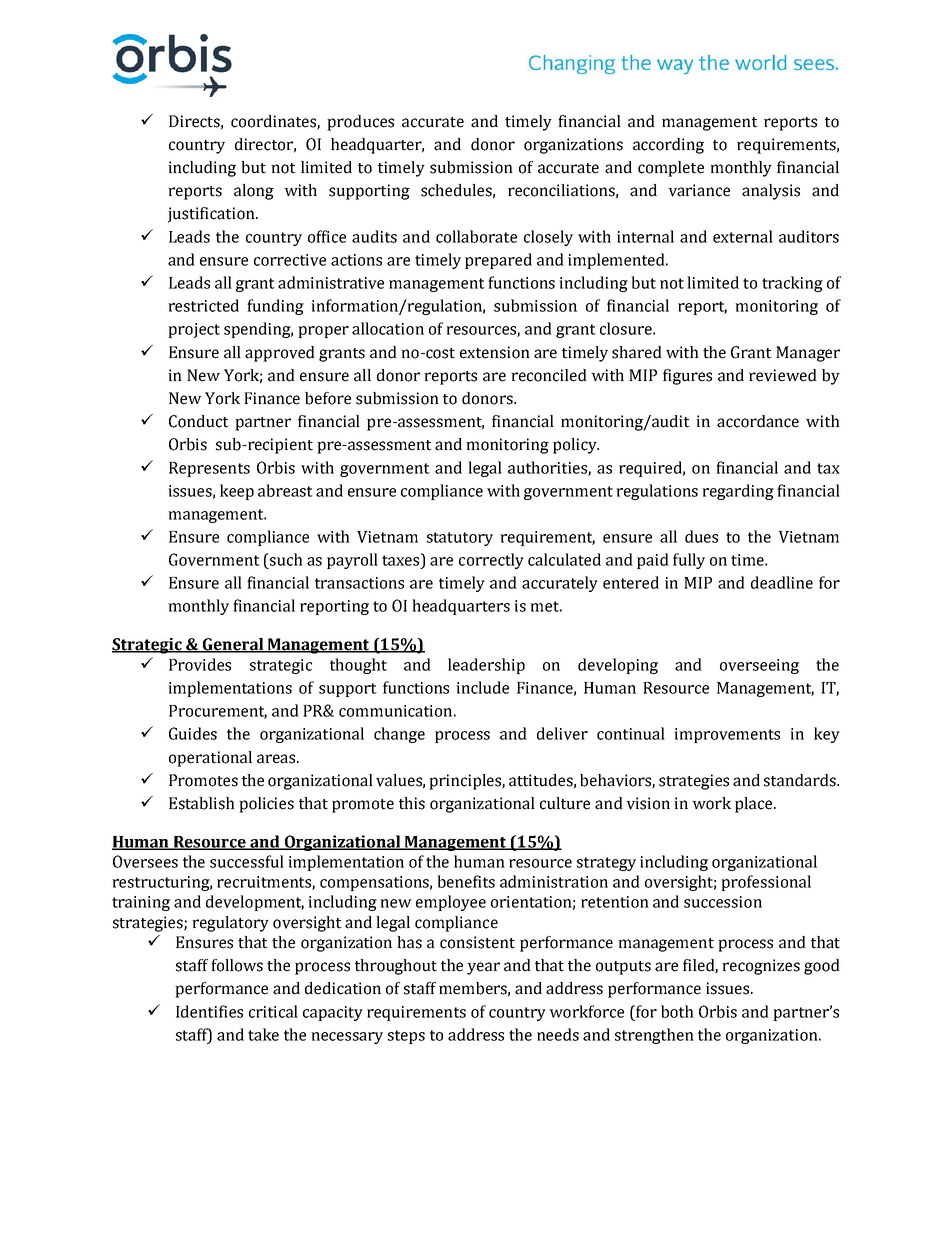 The width and height of the screenshot is (952, 1233). Describe the element at coordinates (771, 192) in the screenshot. I see `analysis` at that location.
